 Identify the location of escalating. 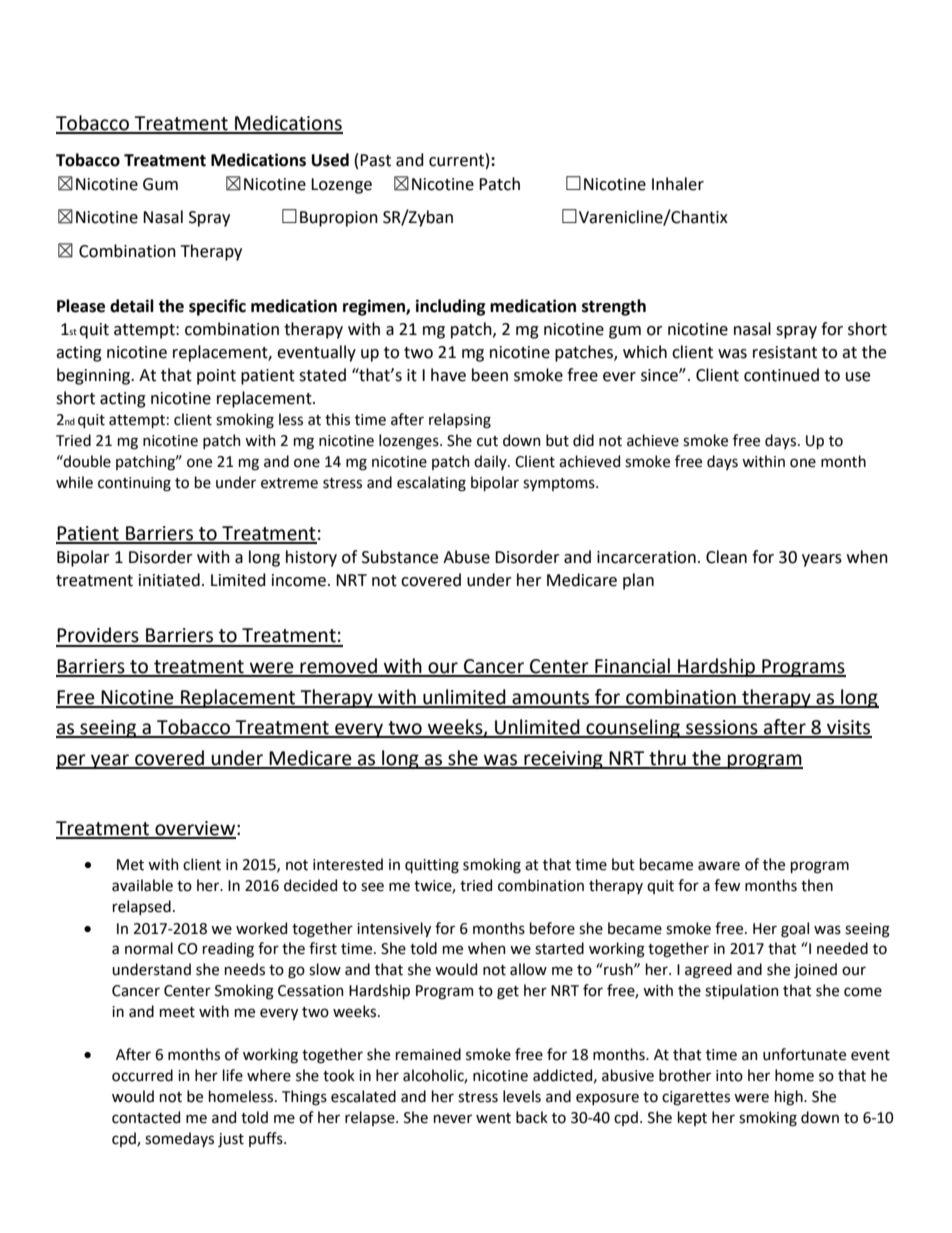
(431, 484).
